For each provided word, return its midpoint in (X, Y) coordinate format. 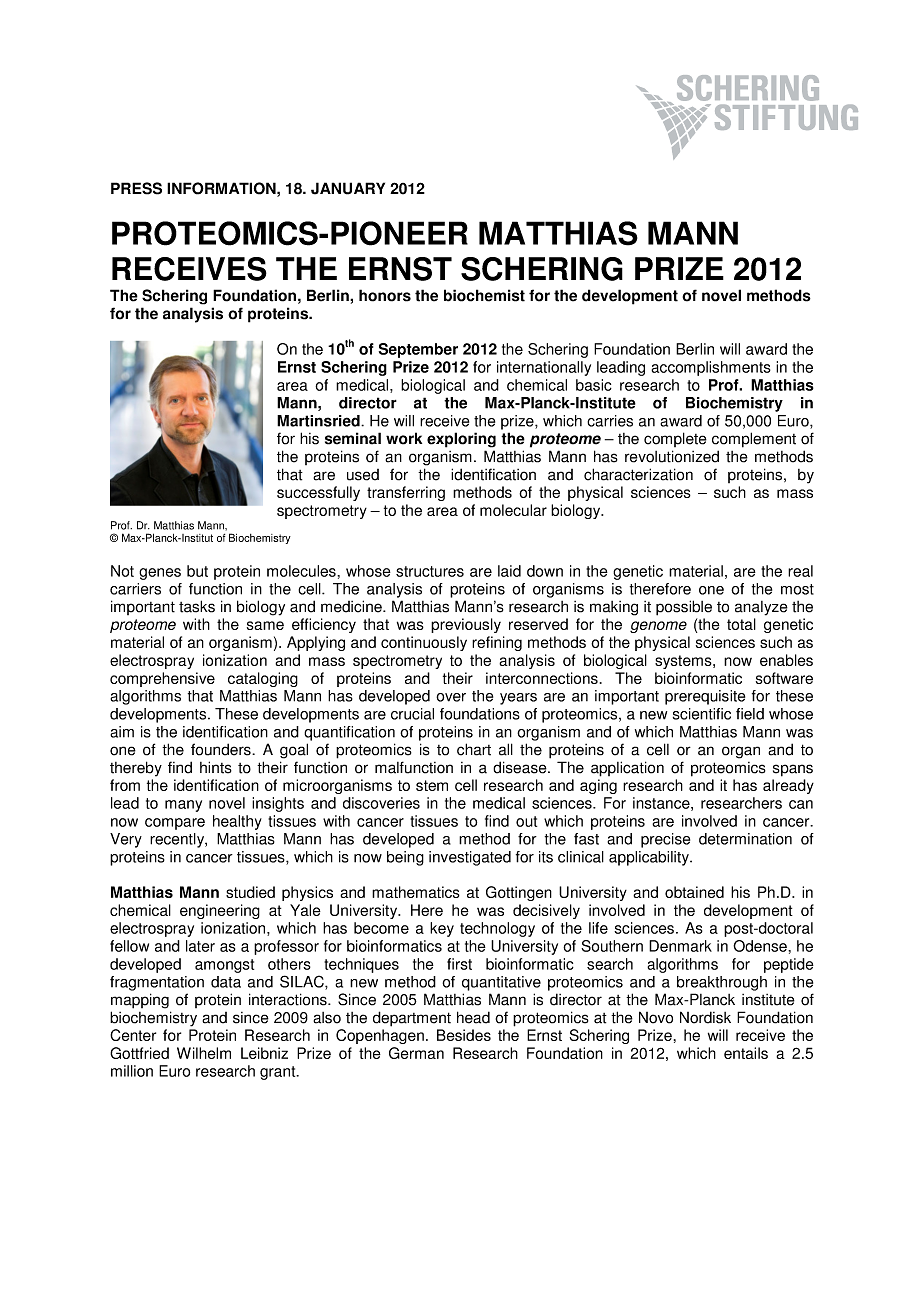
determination (745, 839)
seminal (353, 438)
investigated (470, 858)
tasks (197, 606)
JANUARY (348, 188)
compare (175, 824)
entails (746, 1053)
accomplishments (711, 368)
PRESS (136, 188)
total (741, 624)
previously (466, 625)
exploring (461, 440)
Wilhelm (204, 1053)
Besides (464, 1035)
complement (754, 440)
